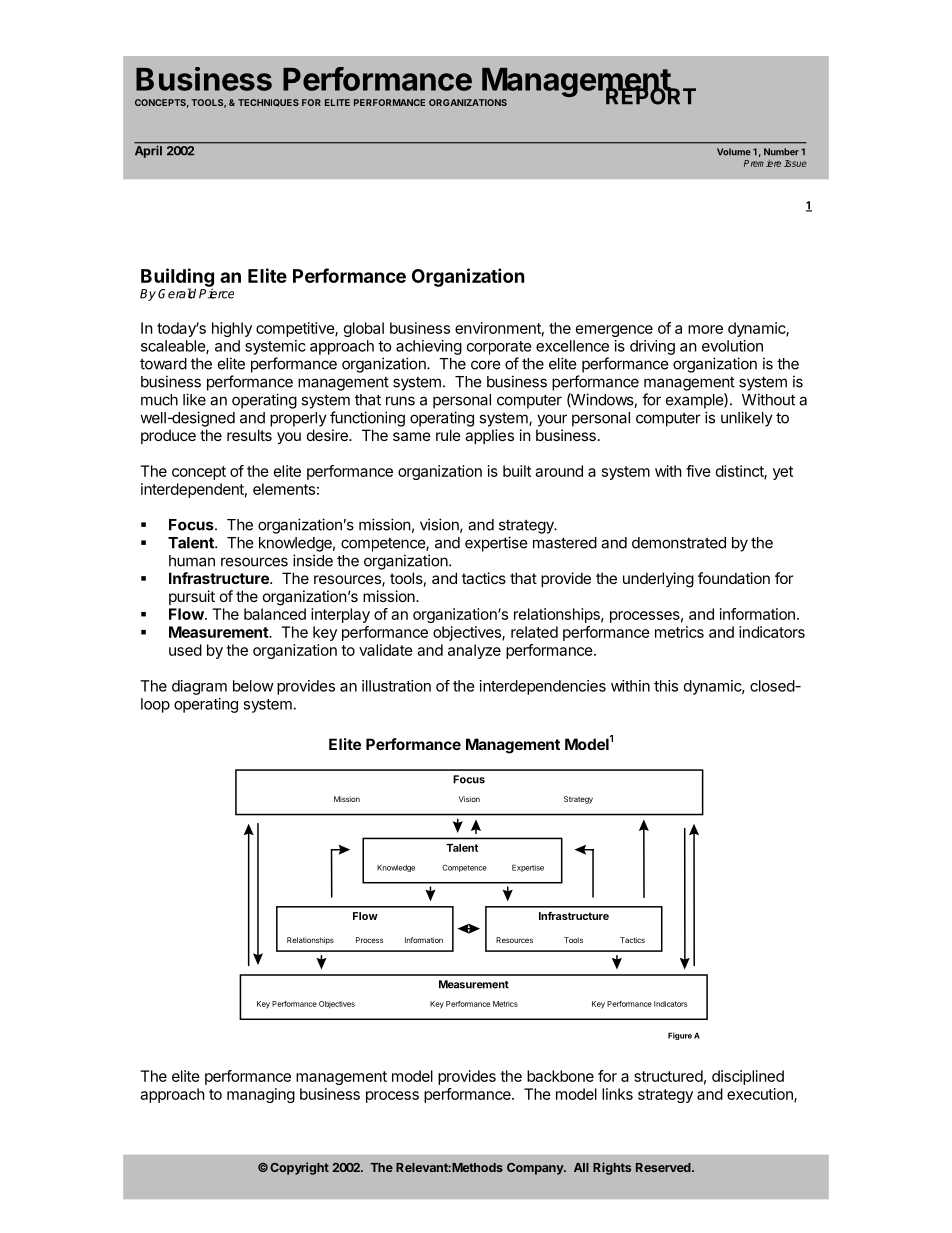 The width and height of the image is (952, 1233). I want to click on below, so click(253, 686).
